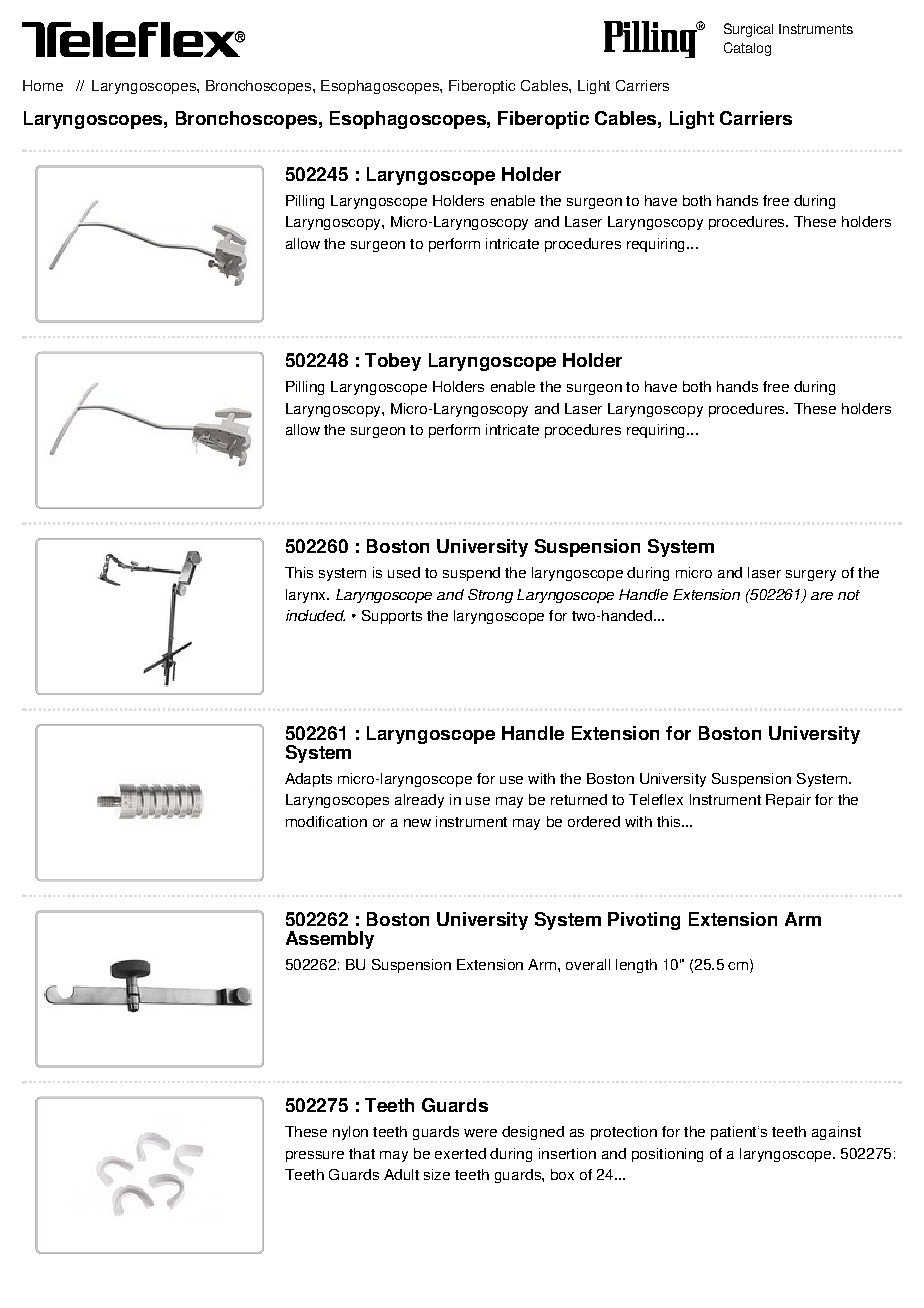  Describe the element at coordinates (788, 801) in the document. I see `Repair` at that location.
